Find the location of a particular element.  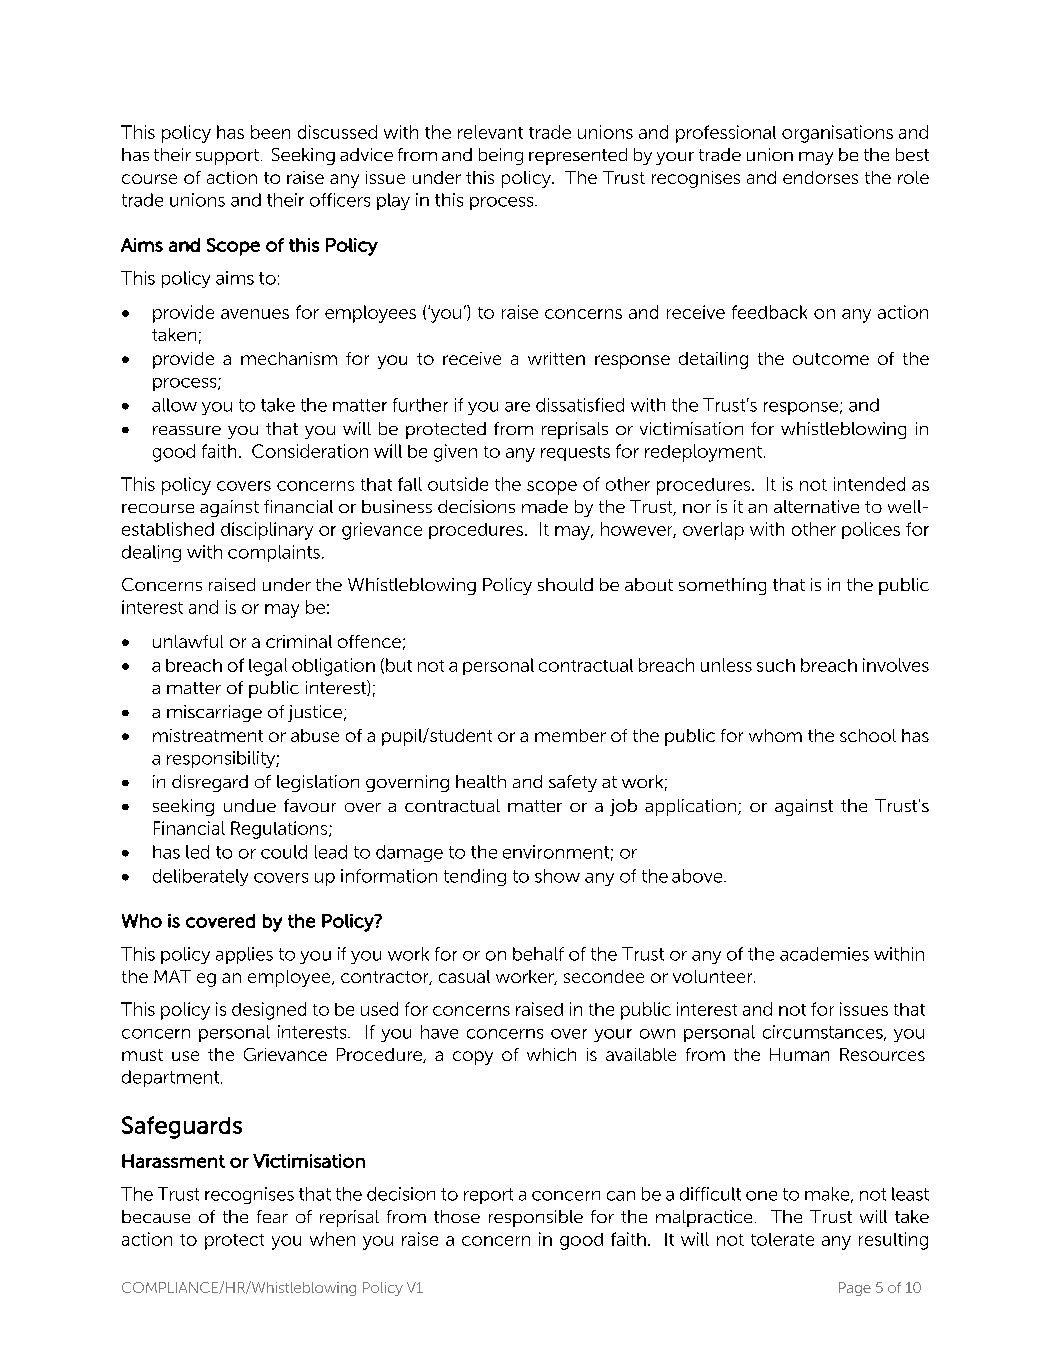

endorses is located at coordinates (820, 177).
